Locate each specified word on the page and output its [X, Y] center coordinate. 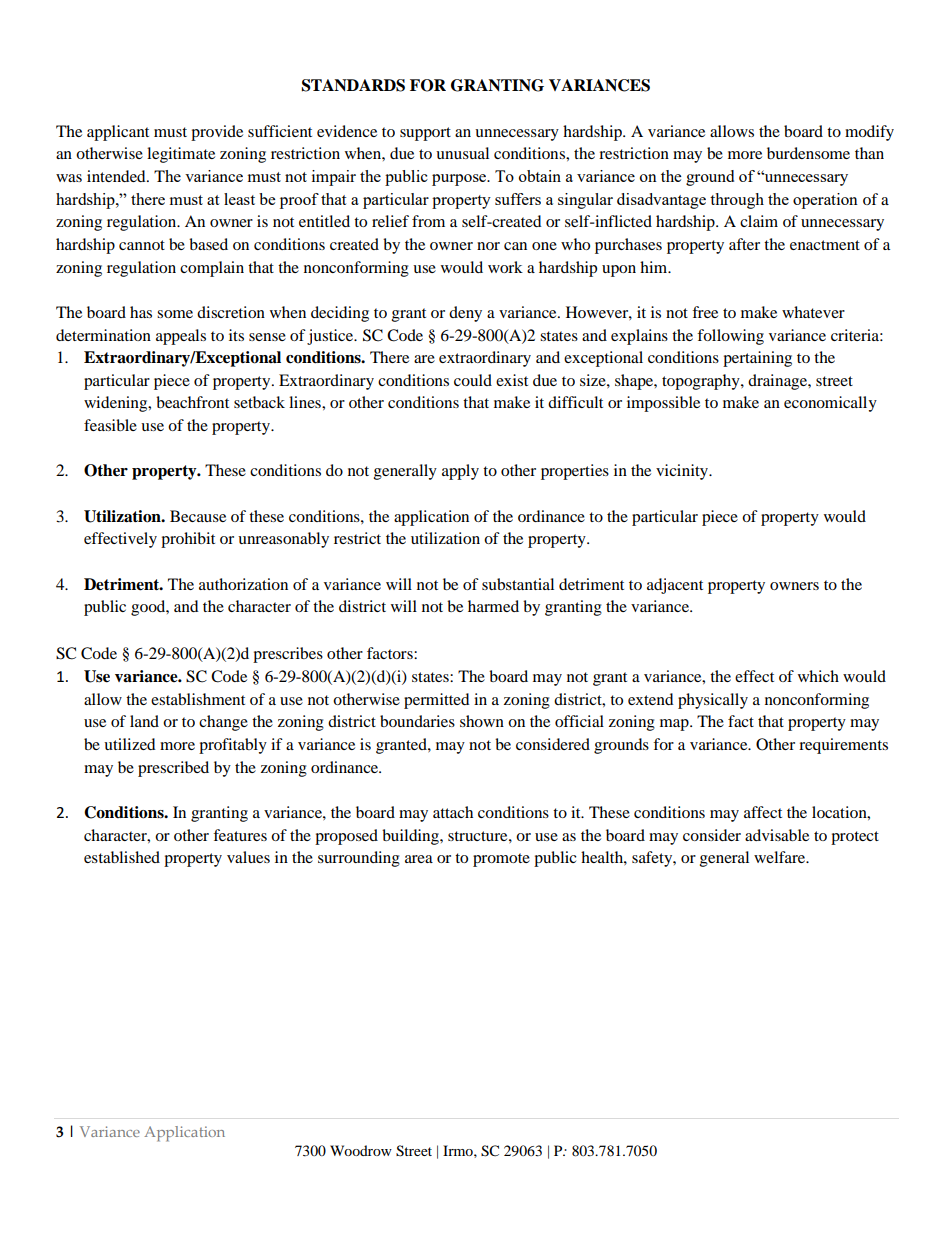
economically [830, 404]
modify [869, 133]
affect [763, 812]
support [425, 134]
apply [460, 472]
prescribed [173, 769]
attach [453, 812]
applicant [118, 133]
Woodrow [361, 1150]
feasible [110, 425]
